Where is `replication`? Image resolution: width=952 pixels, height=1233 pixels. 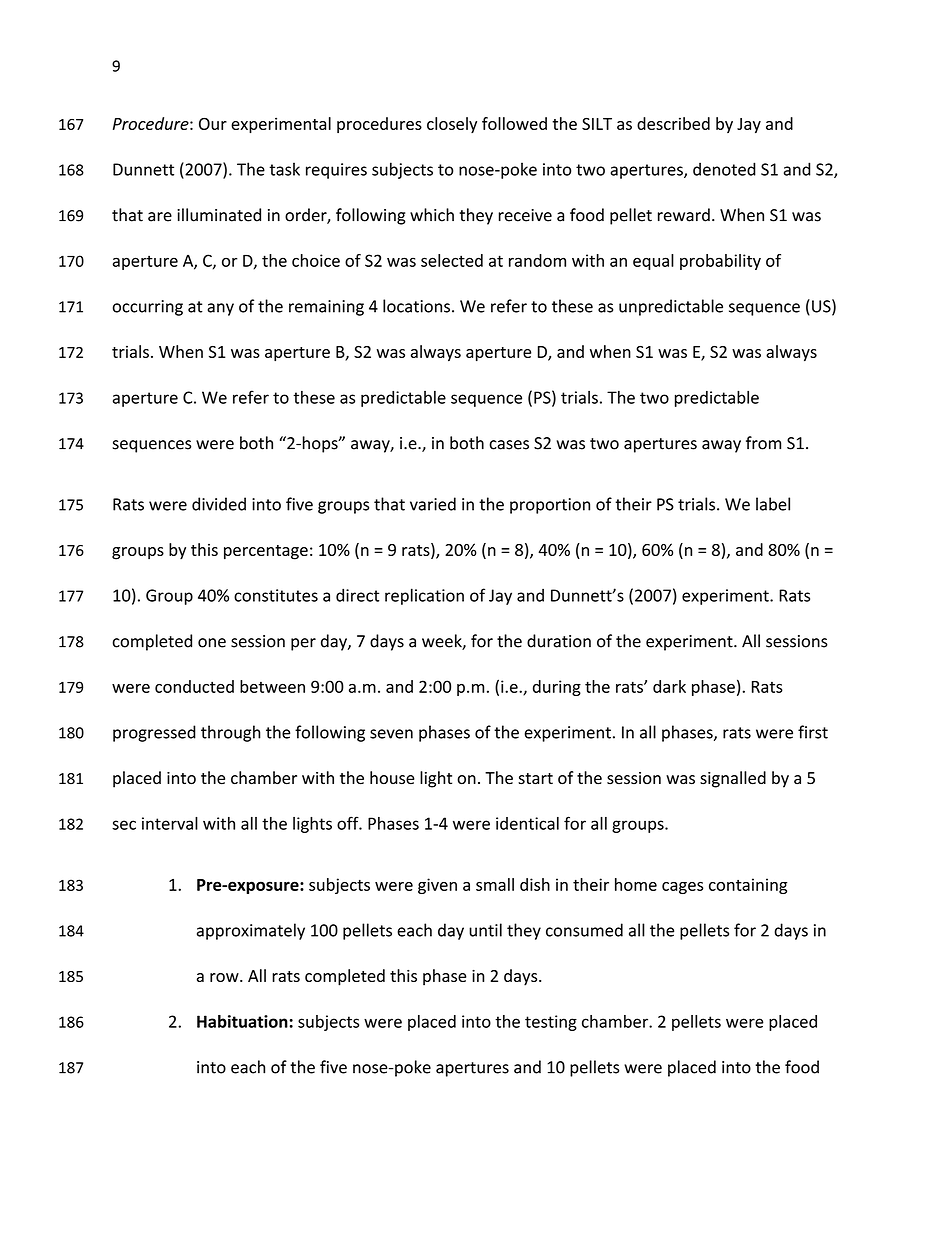 replication is located at coordinates (424, 596).
